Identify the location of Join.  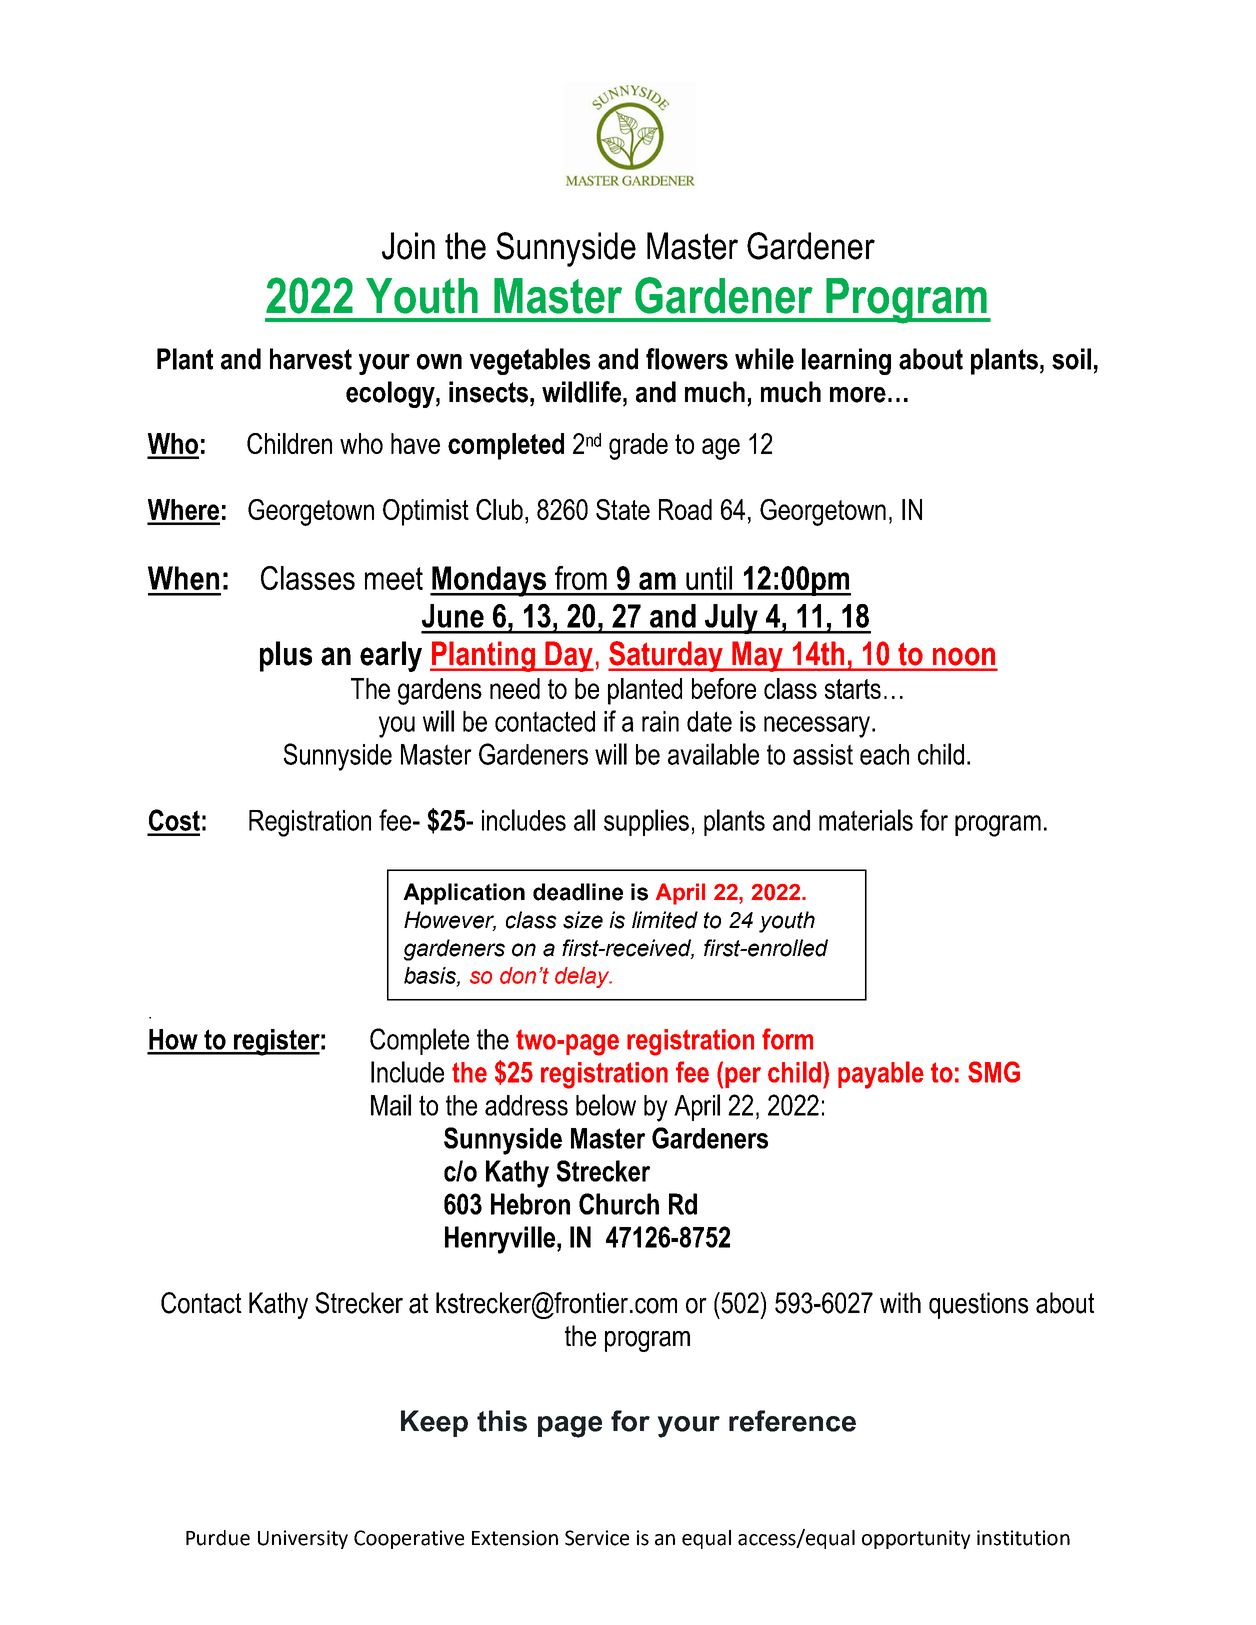
(408, 246).
